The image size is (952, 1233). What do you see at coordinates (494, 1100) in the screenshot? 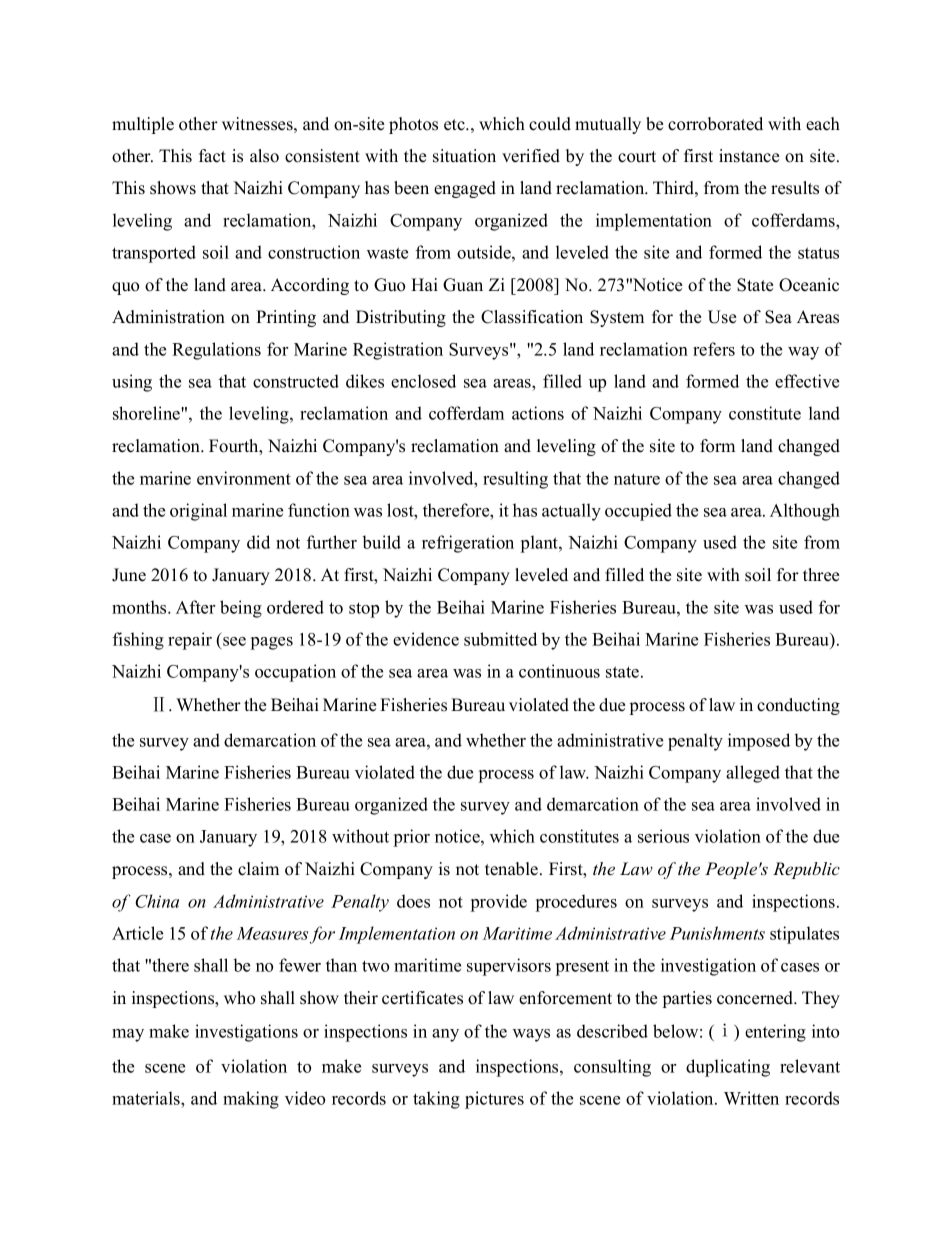
I see `pictures` at bounding box center [494, 1100].
